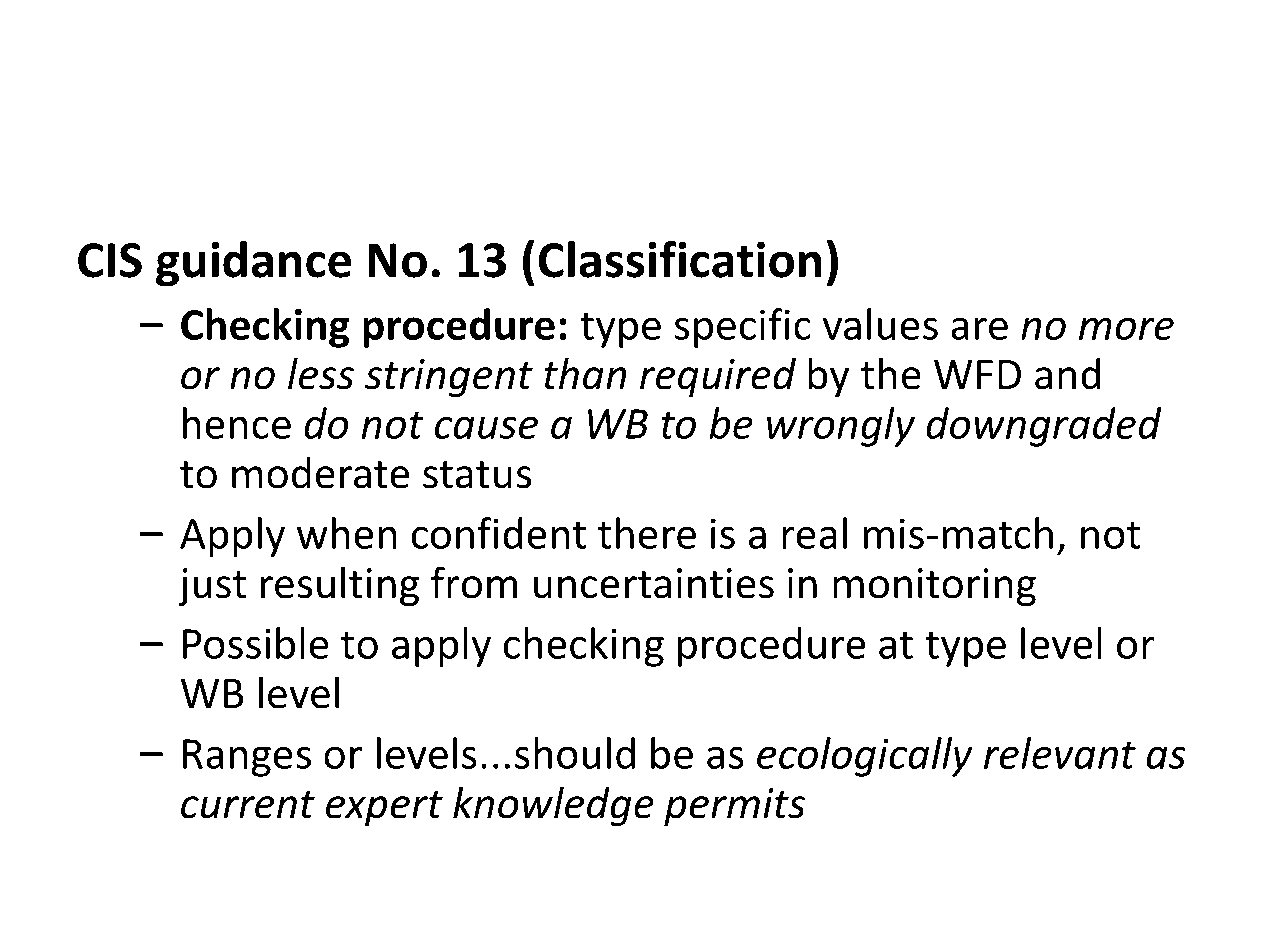 The height and width of the page is (952, 1270). I want to click on current, so click(248, 805).
